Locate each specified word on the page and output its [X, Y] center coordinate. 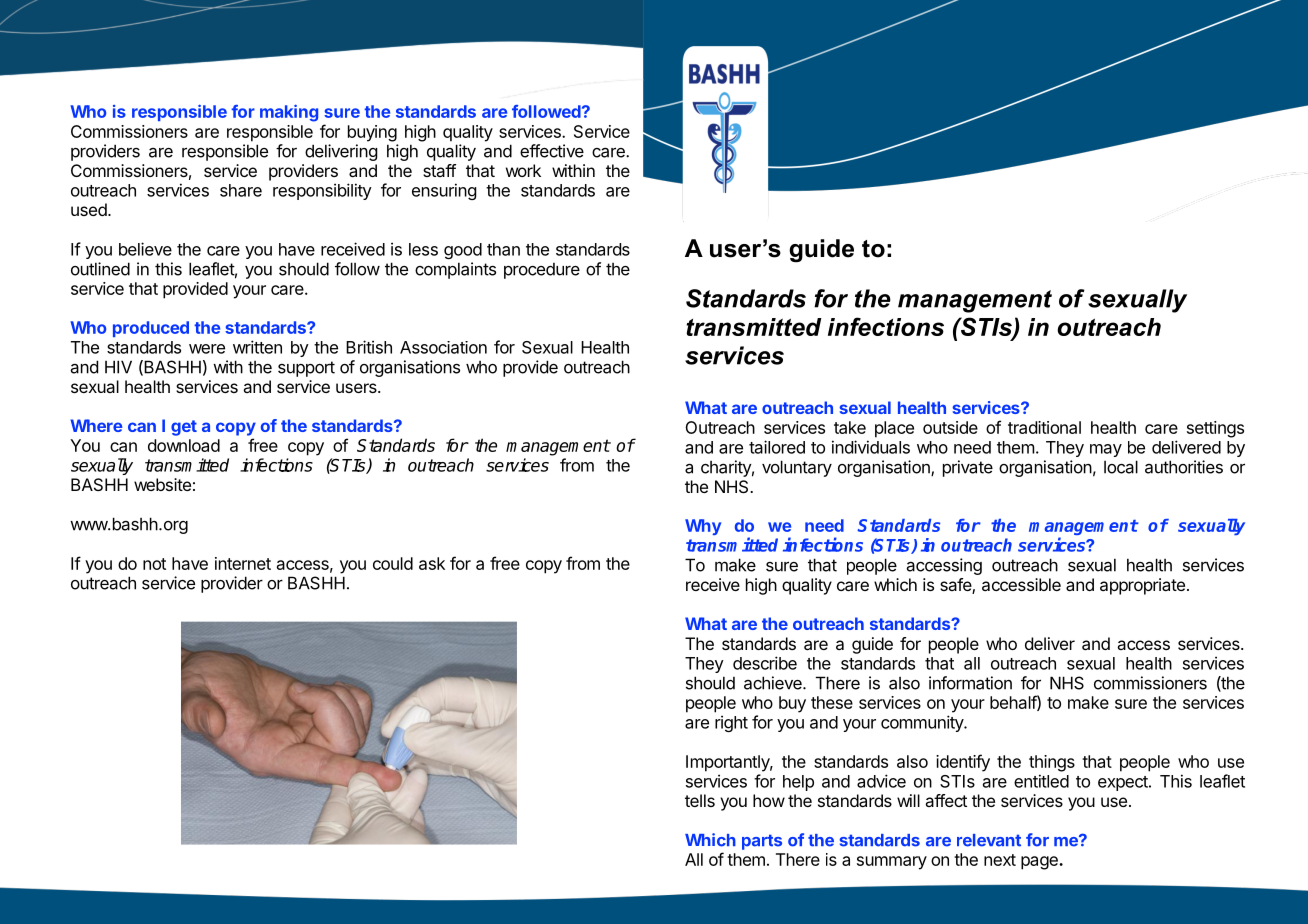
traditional [1044, 427]
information [970, 683]
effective [552, 151]
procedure [542, 271]
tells [700, 800]
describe [765, 663]
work [523, 170]
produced [151, 329]
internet [243, 563]
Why [703, 527]
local [1121, 467]
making [289, 113]
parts [762, 842]
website [162, 484]
